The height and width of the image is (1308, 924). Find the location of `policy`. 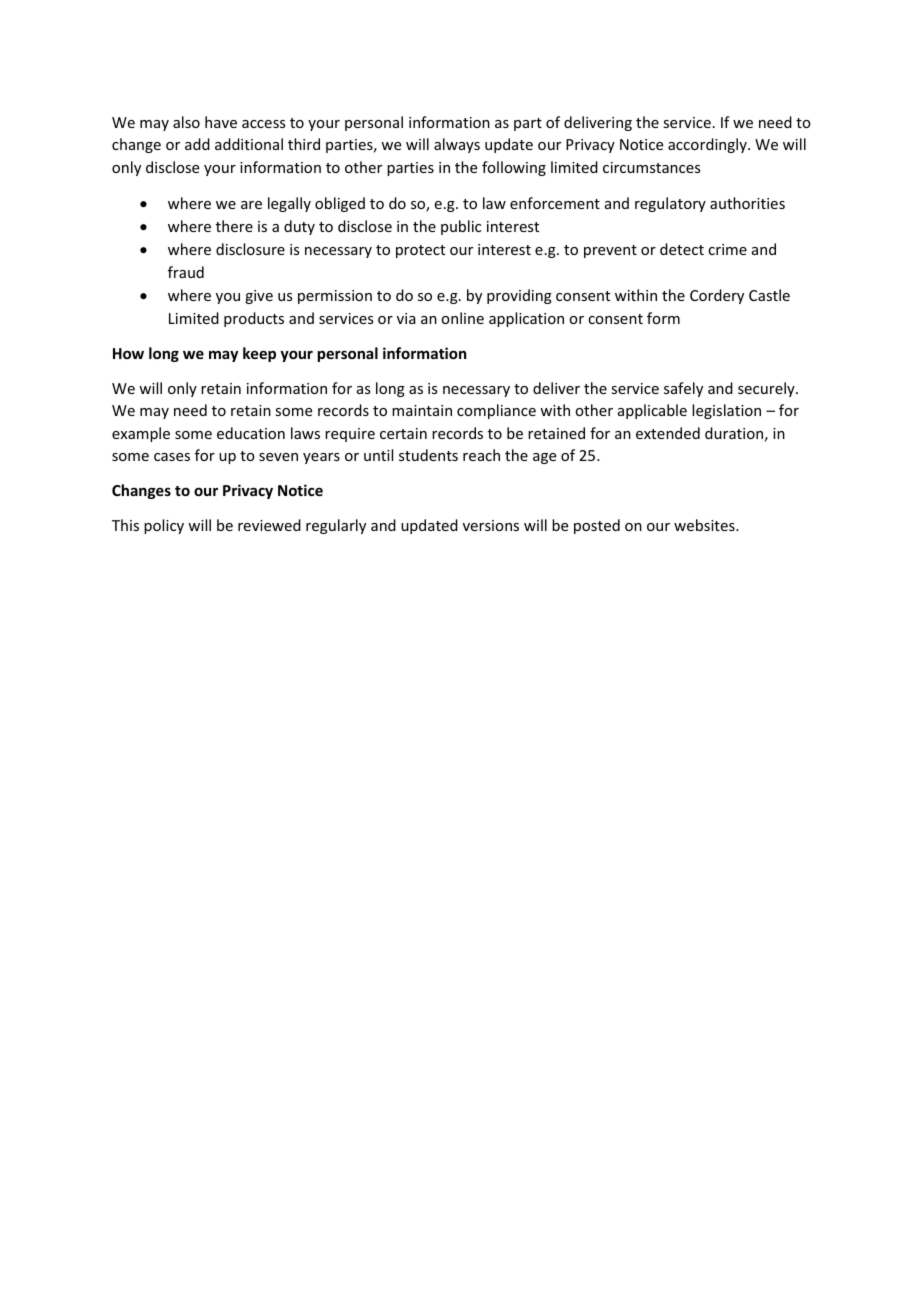

policy is located at coordinates (164, 526).
